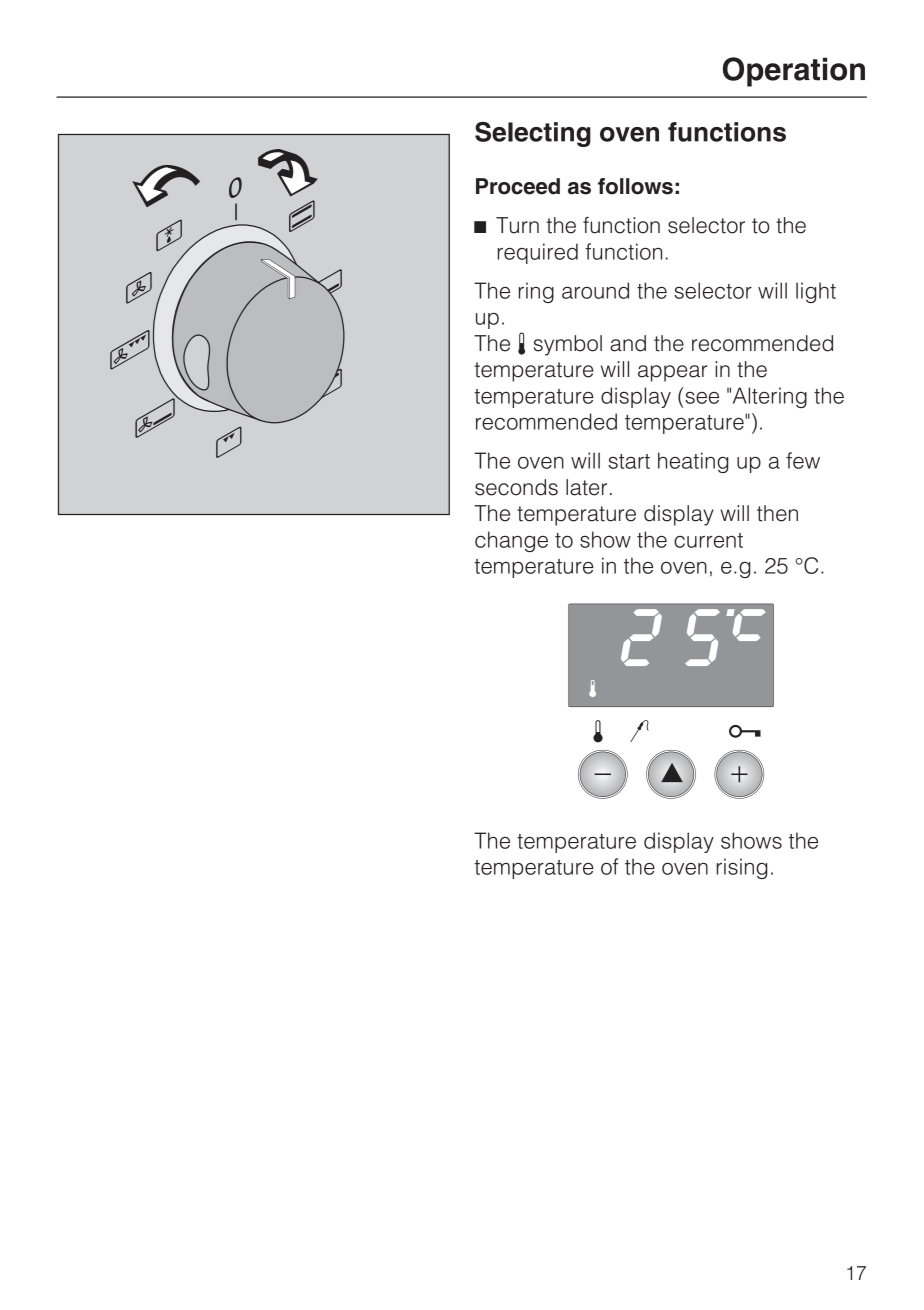 This screenshot has height=1310, width=924. What do you see at coordinates (803, 460) in the screenshot?
I see `few` at bounding box center [803, 460].
